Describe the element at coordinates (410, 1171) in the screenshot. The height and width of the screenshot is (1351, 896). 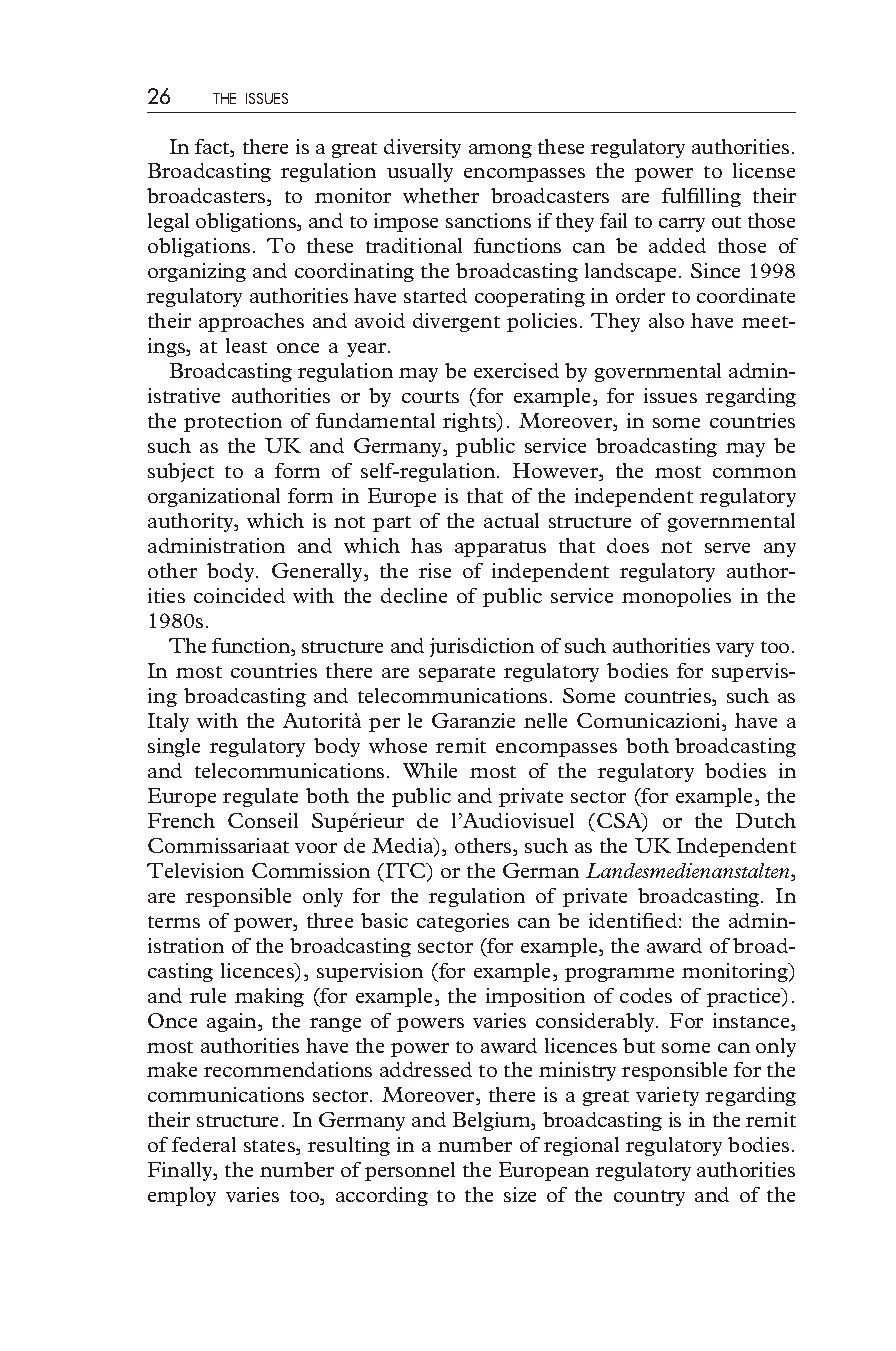
I see `personnel` at that location.
